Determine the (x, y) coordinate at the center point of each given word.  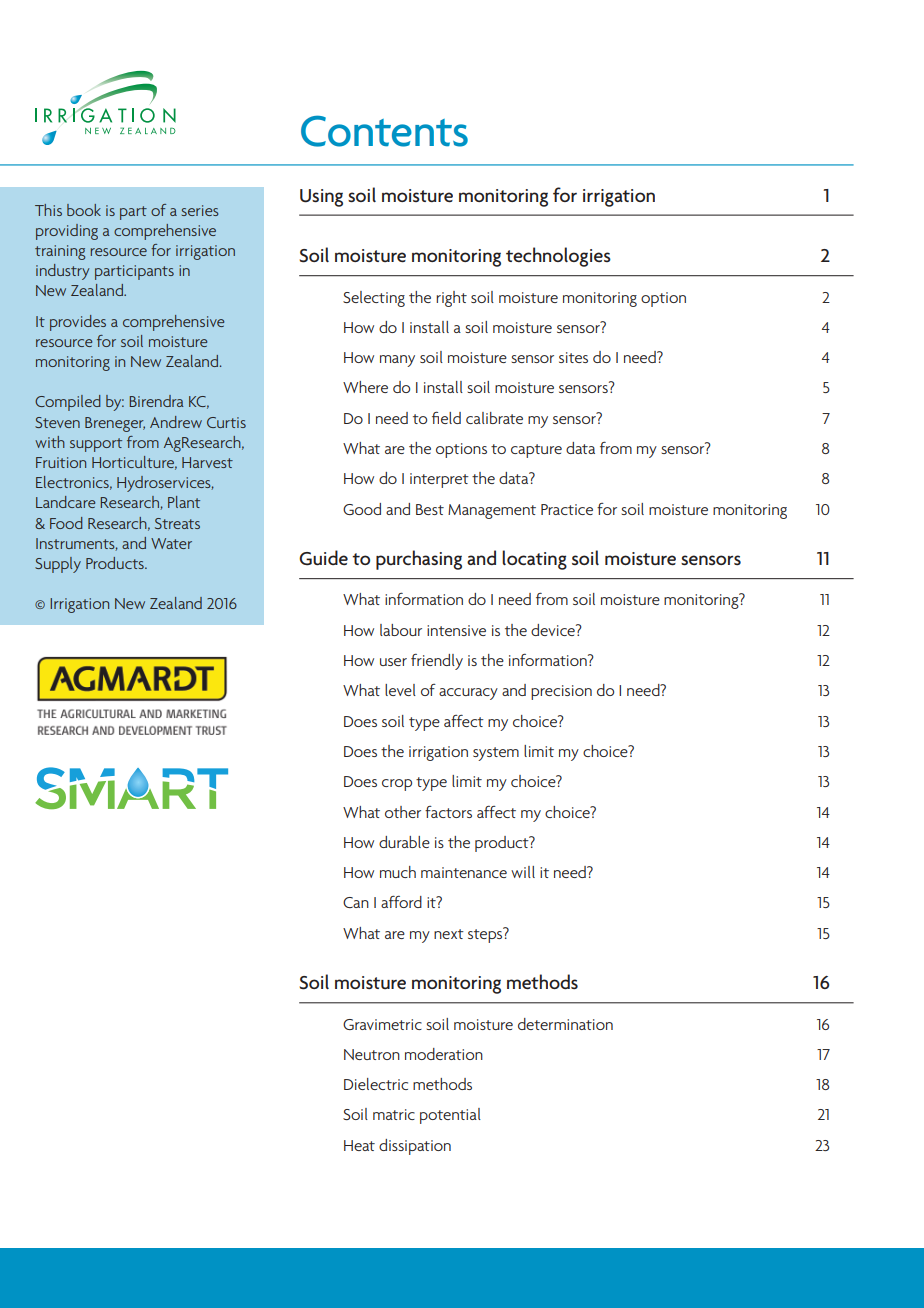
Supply (58, 565)
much (398, 872)
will (523, 872)
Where (365, 387)
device (554, 630)
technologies (558, 257)
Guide (323, 558)
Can (356, 902)
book (84, 210)
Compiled (68, 403)
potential (450, 1116)
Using (321, 198)
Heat (359, 1145)
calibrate (494, 418)
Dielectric (376, 1084)
